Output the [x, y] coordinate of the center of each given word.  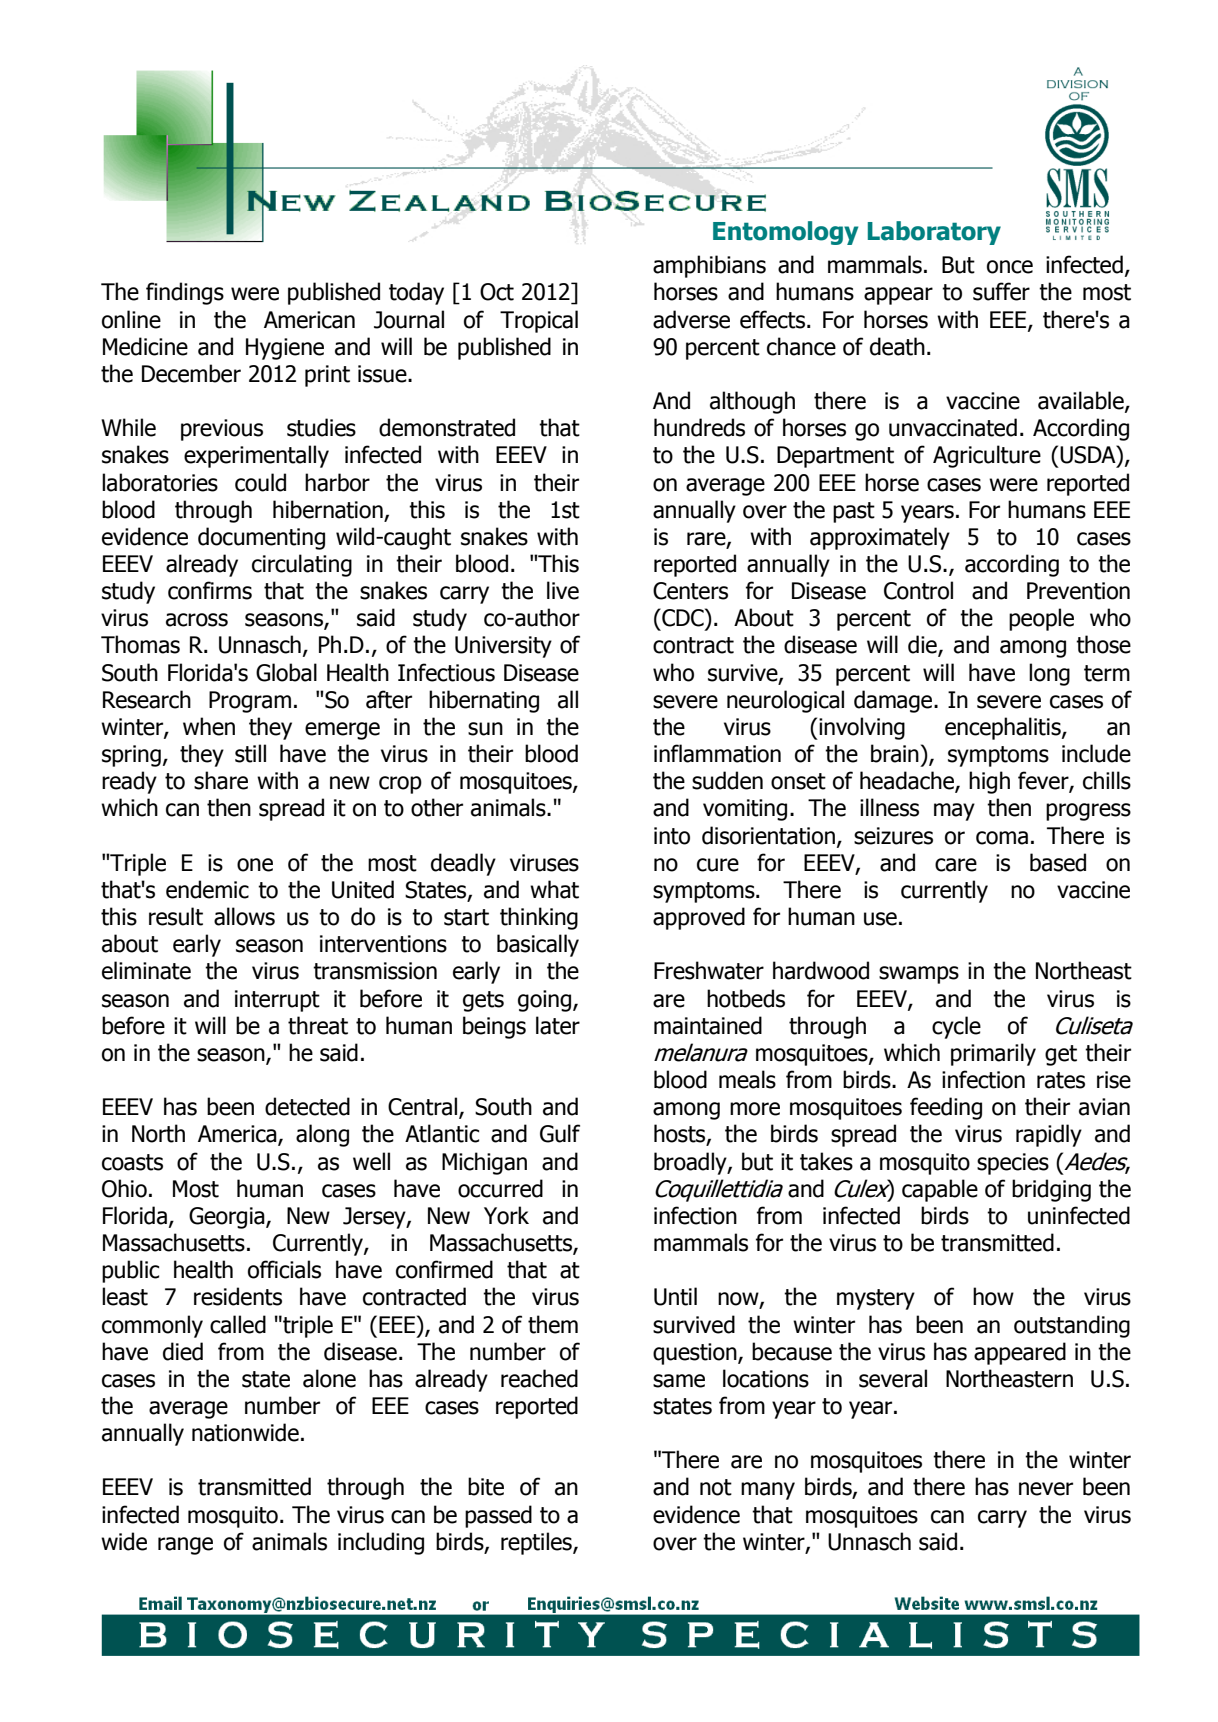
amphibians [709, 266]
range [185, 1546]
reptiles [537, 1543]
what [554, 889]
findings [185, 293]
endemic [207, 889]
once [1010, 267]
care [956, 865]
